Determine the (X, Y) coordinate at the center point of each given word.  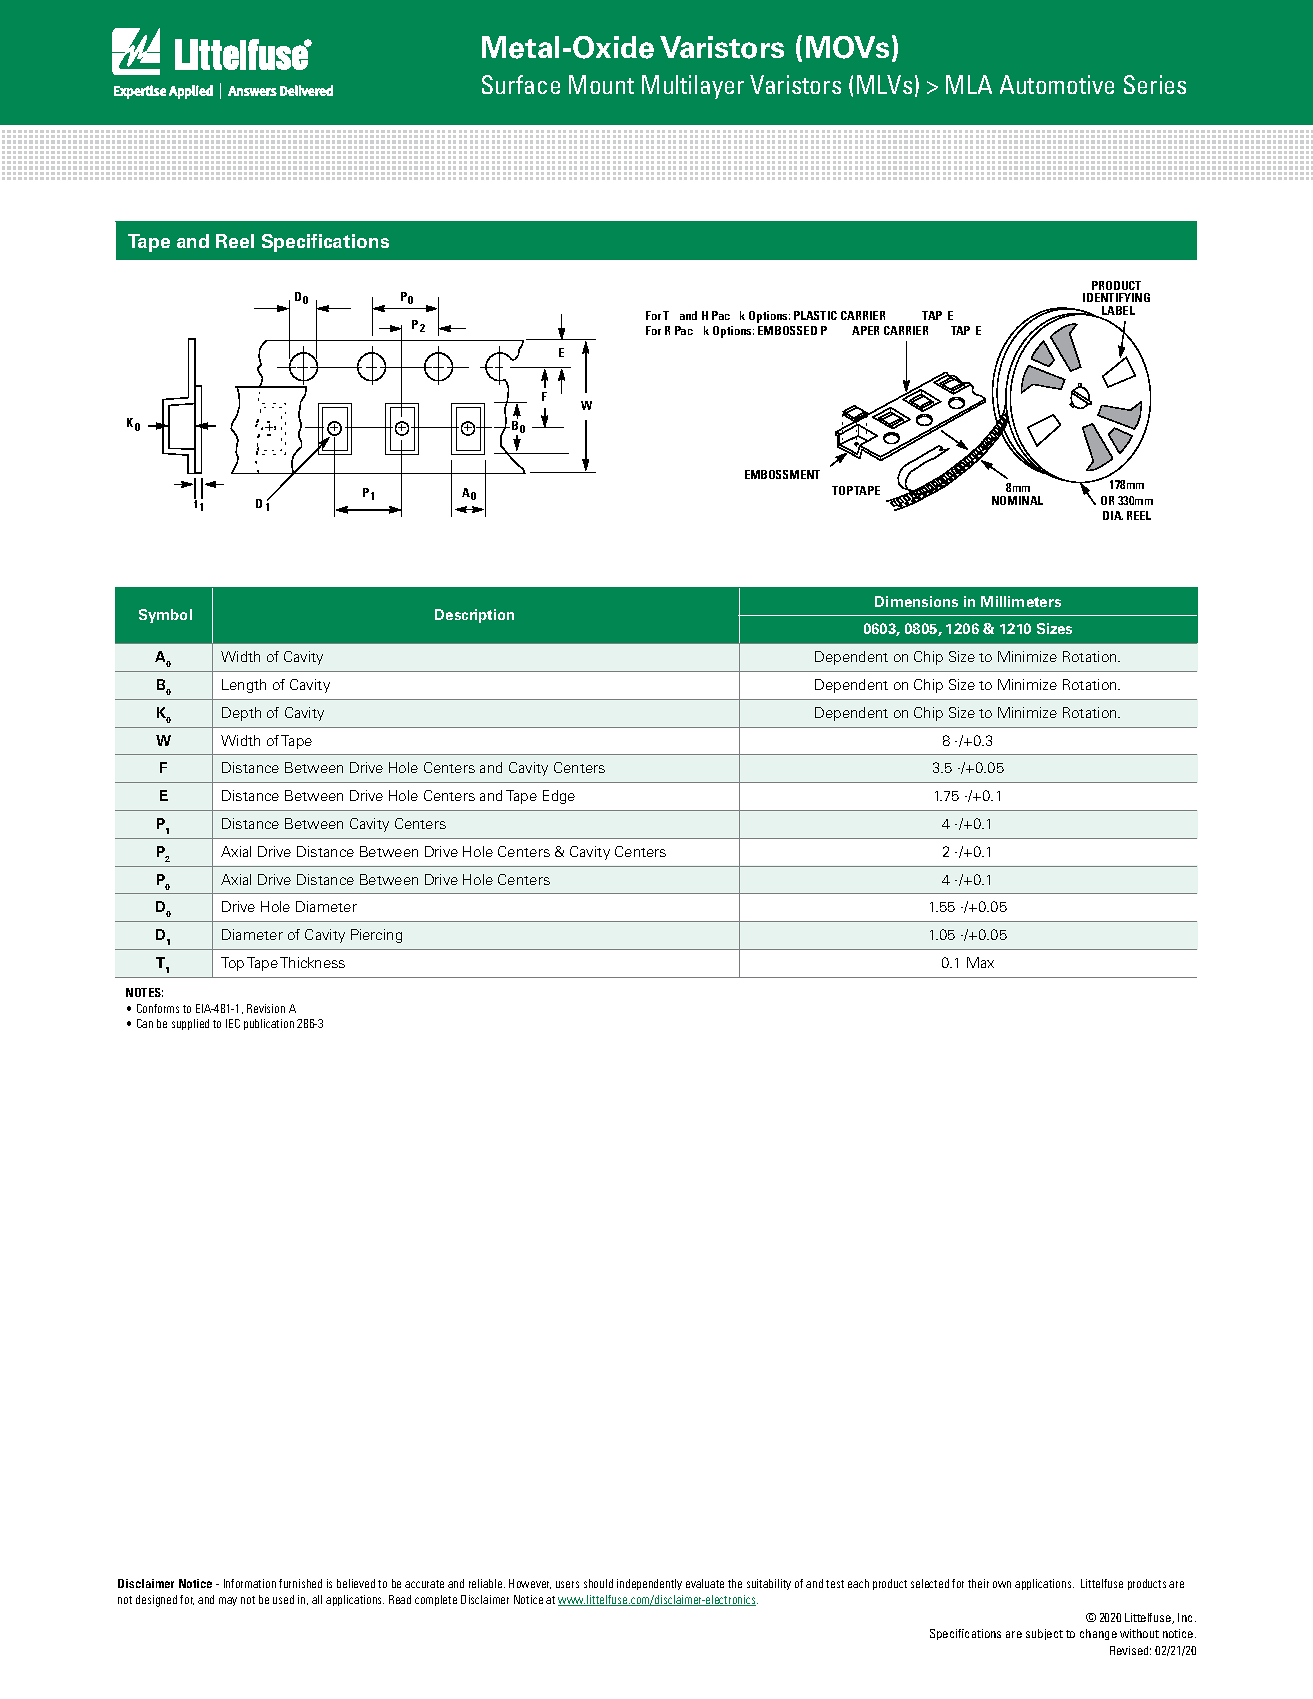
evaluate (705, 1583)
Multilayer (693, 87)
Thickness (312, 962)
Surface (521, 84)
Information (250, 1583)
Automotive (1057, 84)
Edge (559, 797)
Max (980, 962)
